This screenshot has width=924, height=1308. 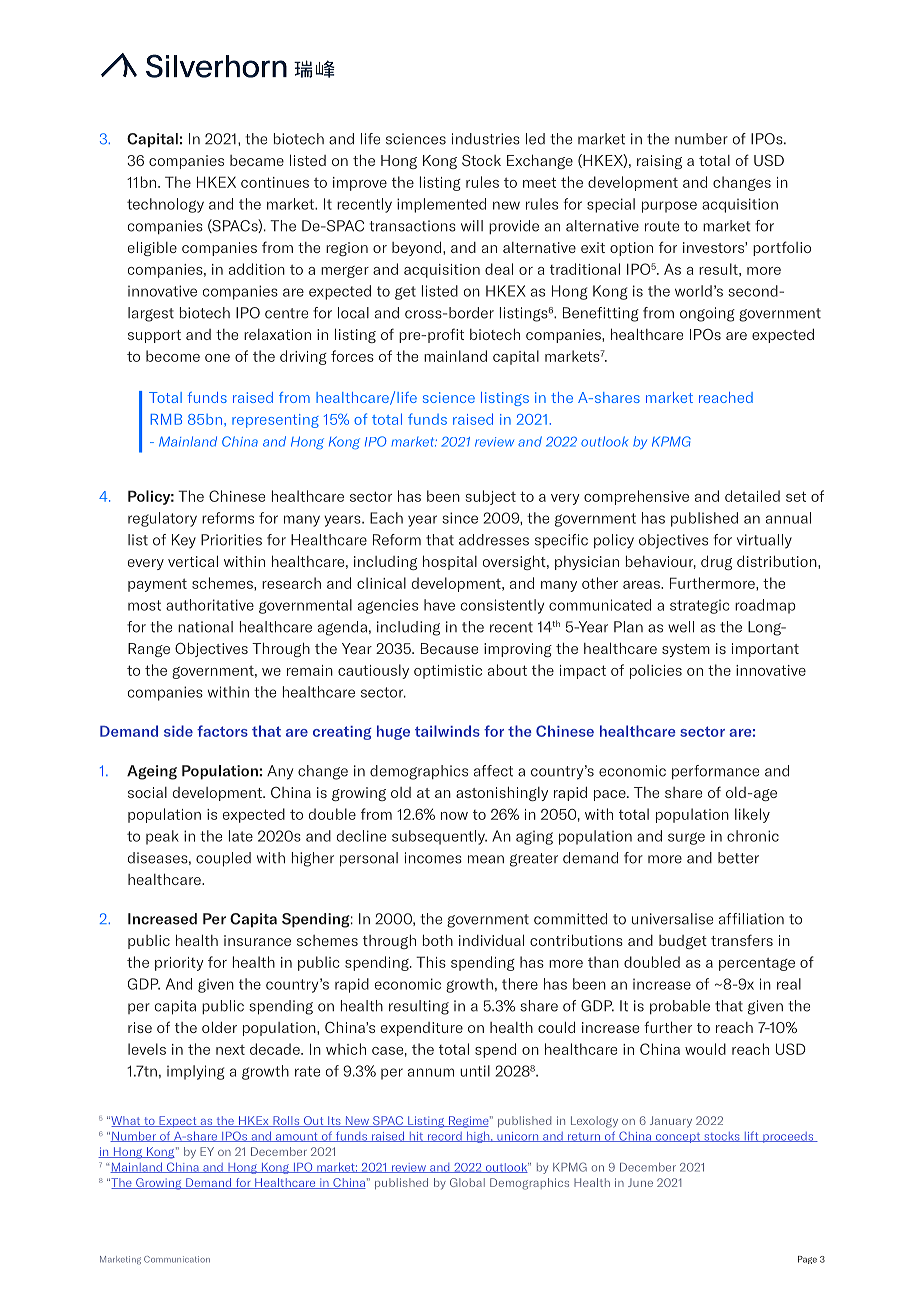 What do you see at coordinates (486, 139) in the screenshot?
I see `industries` at bounding box center [486, 139].
